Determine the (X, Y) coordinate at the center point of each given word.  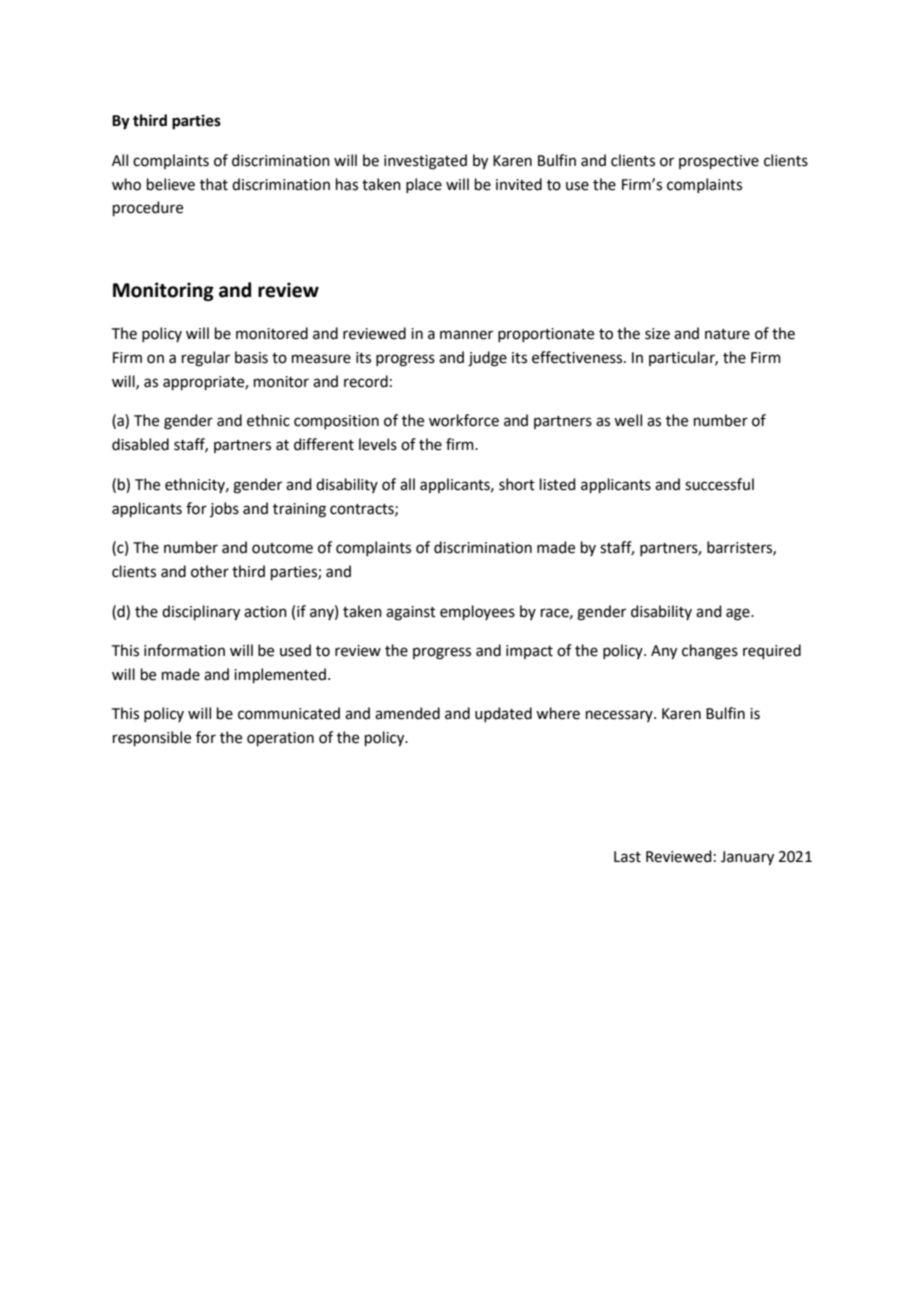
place (424, 185)
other (210, 571)
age (739, 614)
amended (407, 713)
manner (466, 335)
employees (477, 612)
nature (727, 334)
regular (206, 359)
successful (719, 484)
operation (280, 739)
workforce (464, 420)
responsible (152, 738)
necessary (620, 716)
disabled (140, 444)
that (214, 184)
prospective (719, 162)
